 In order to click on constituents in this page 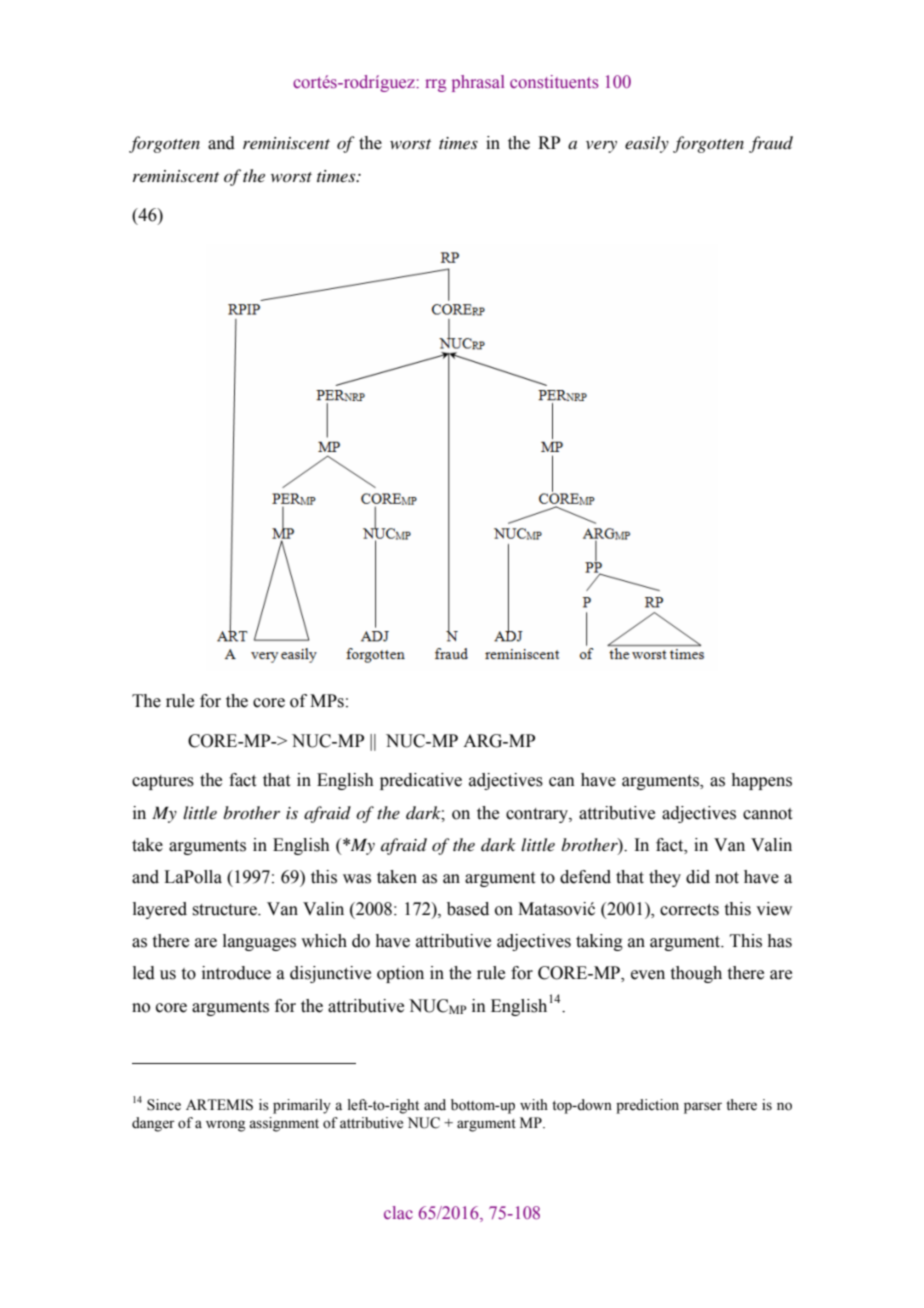, I will do `click(554, 82)`.
